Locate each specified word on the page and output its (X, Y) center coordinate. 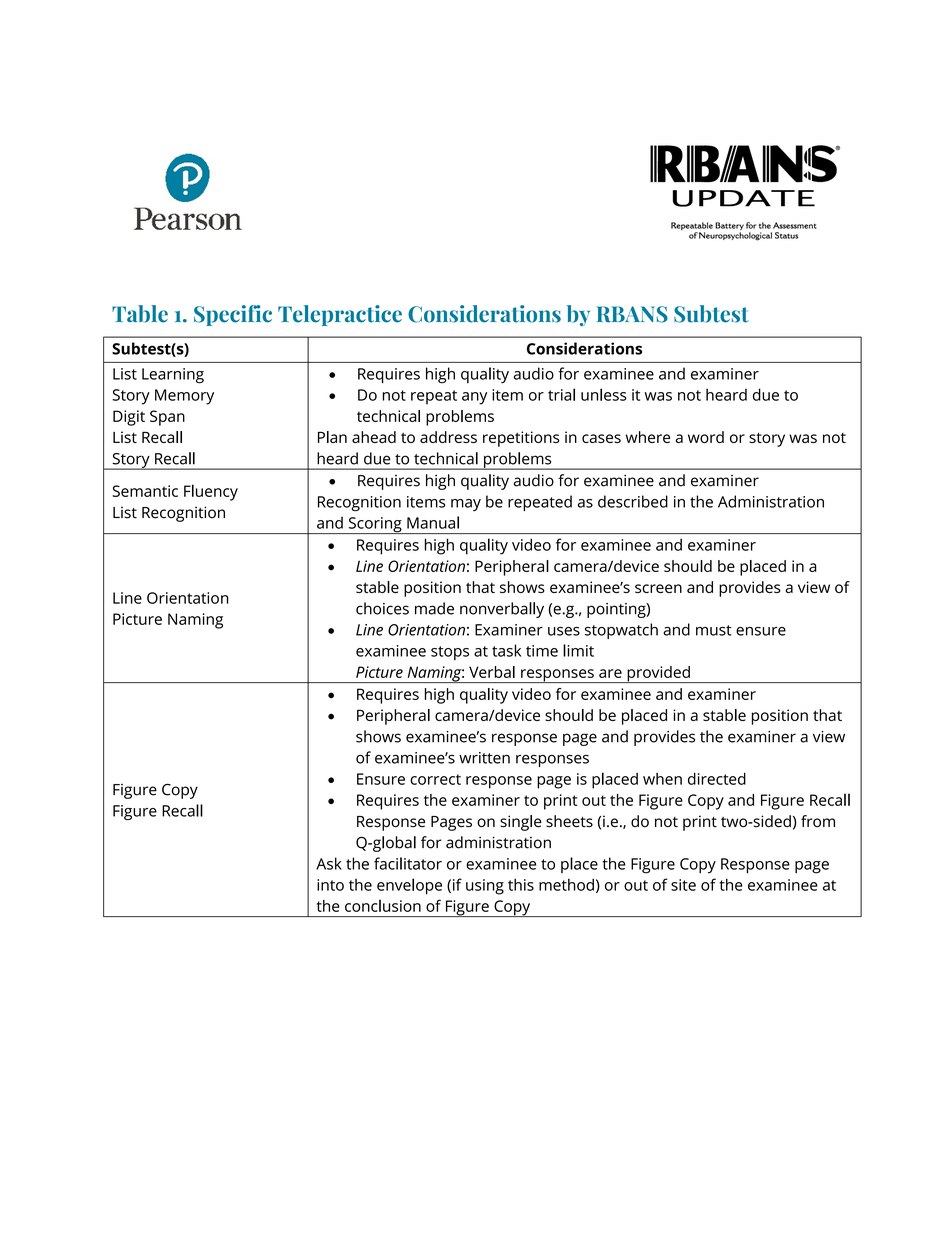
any (474, 398)
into (330, 885)
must (714, 630)
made (434, 608)
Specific (233, 315)
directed (717, 778)
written (484, 758)
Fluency (211, 492)
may (466, 505)
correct (435, 779)
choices (382, 608)
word (706, 437)
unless (604, 394)
